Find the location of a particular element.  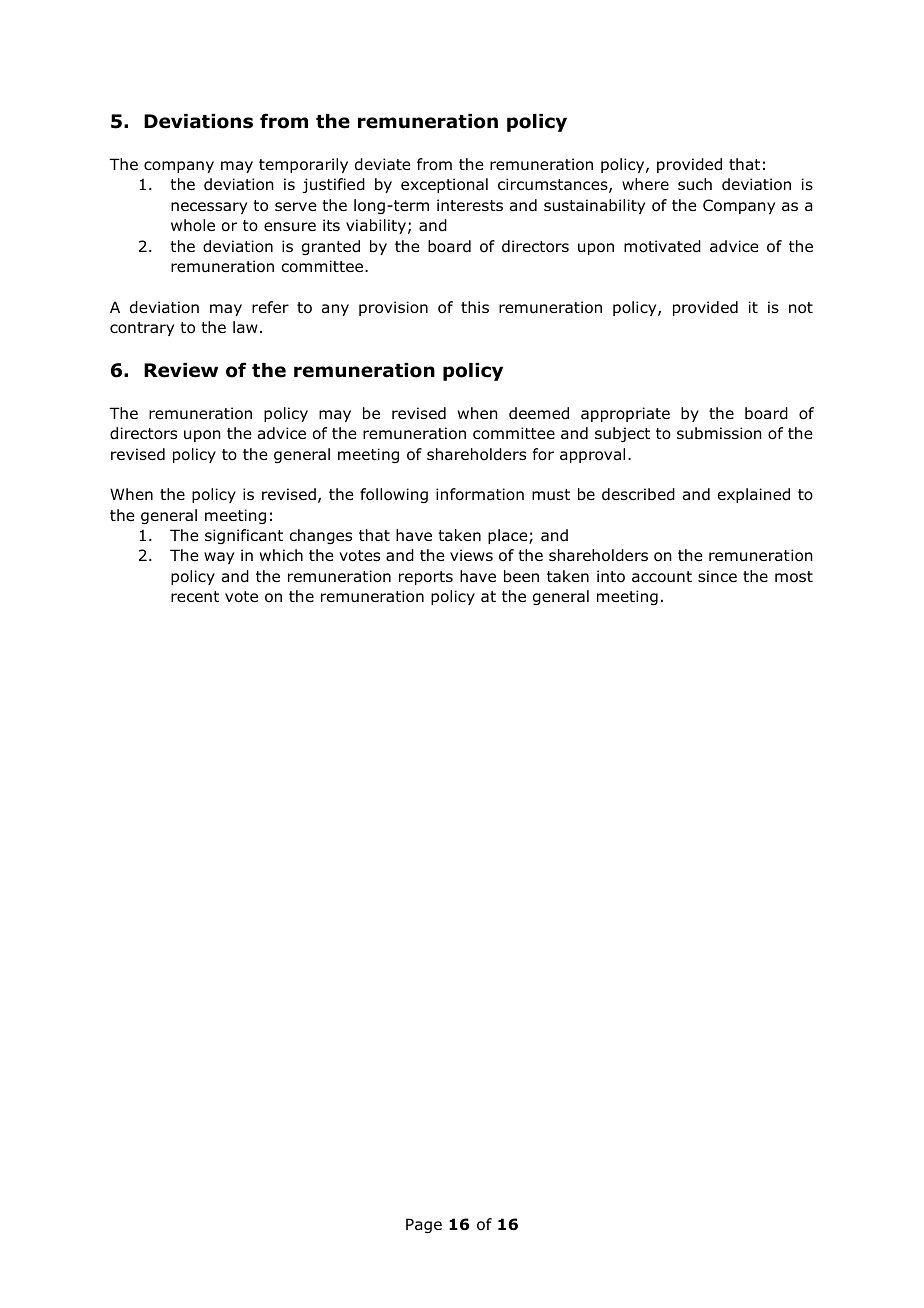

such is located at coordinates (695, 184).
